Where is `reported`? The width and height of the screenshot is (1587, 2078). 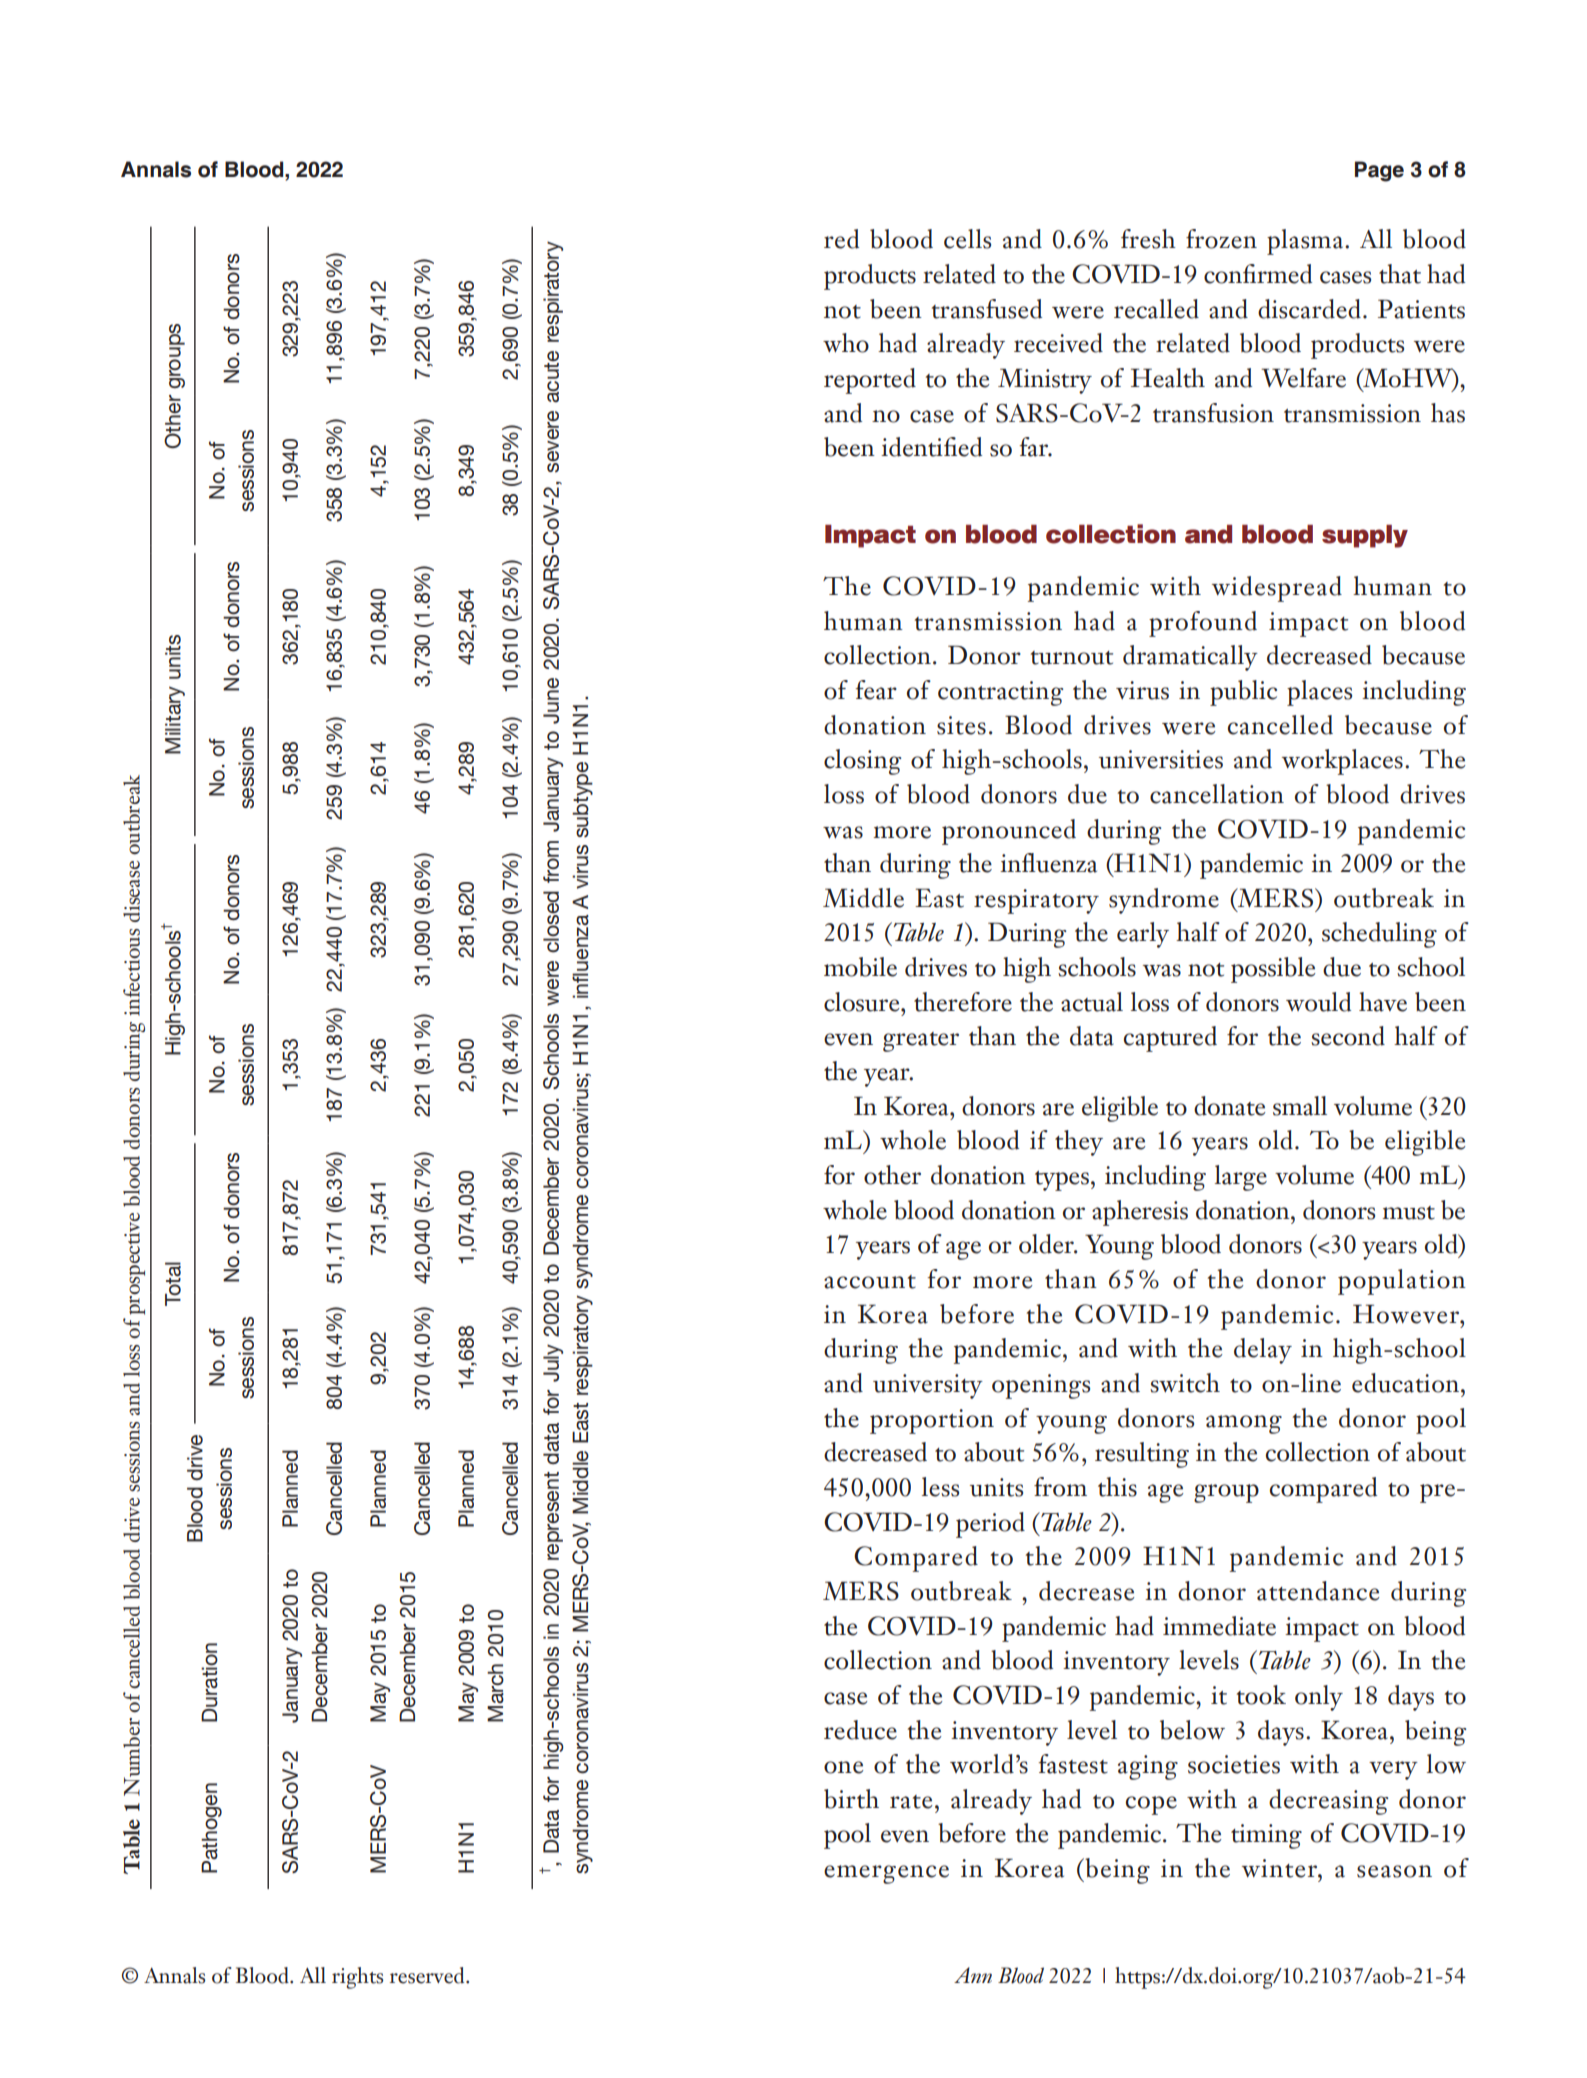 reported is located at coordinates (870, 381).
